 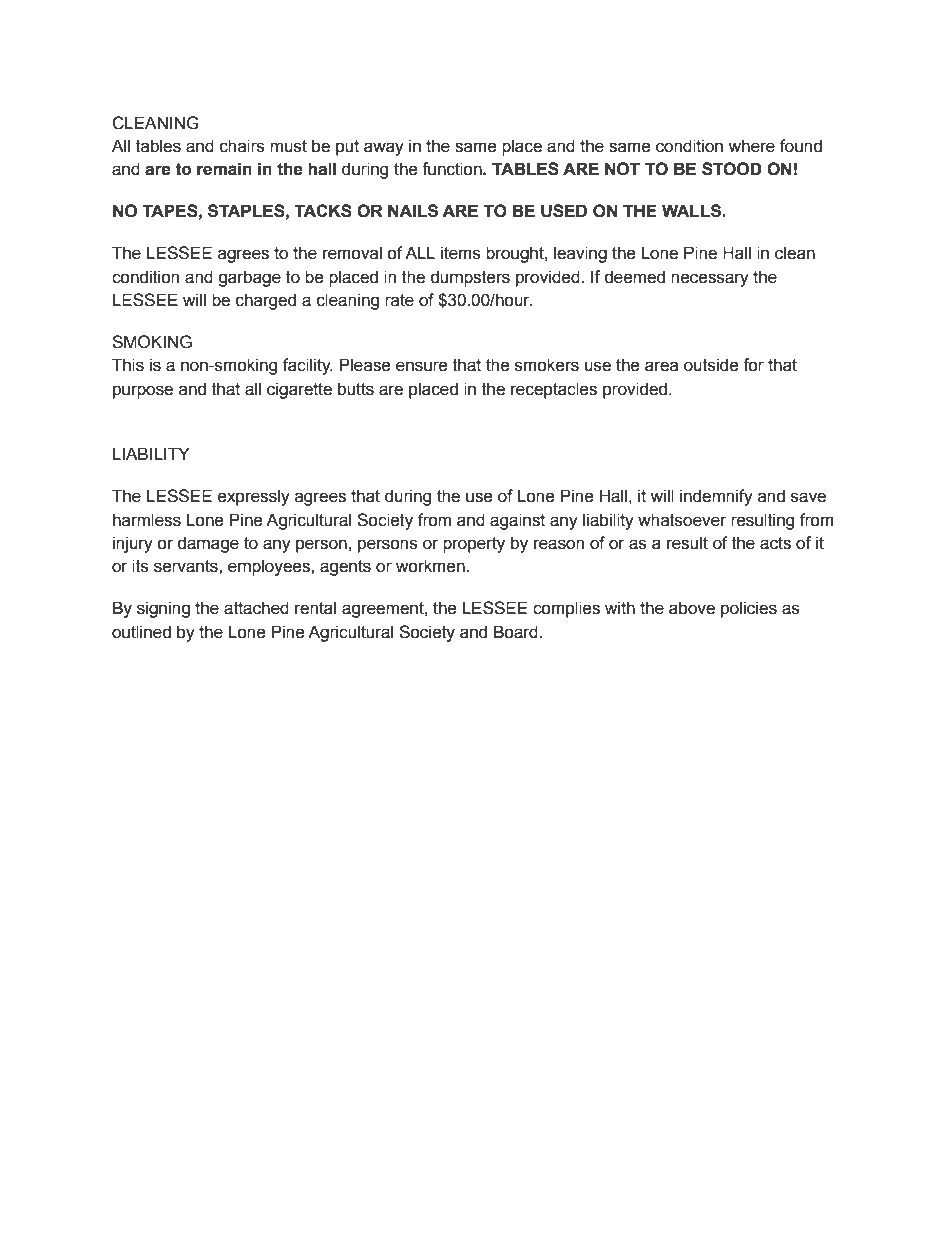 What do you see at coordinates (517, 521) in the screenshot?
I see `against` at bounding box center [517, 521].
